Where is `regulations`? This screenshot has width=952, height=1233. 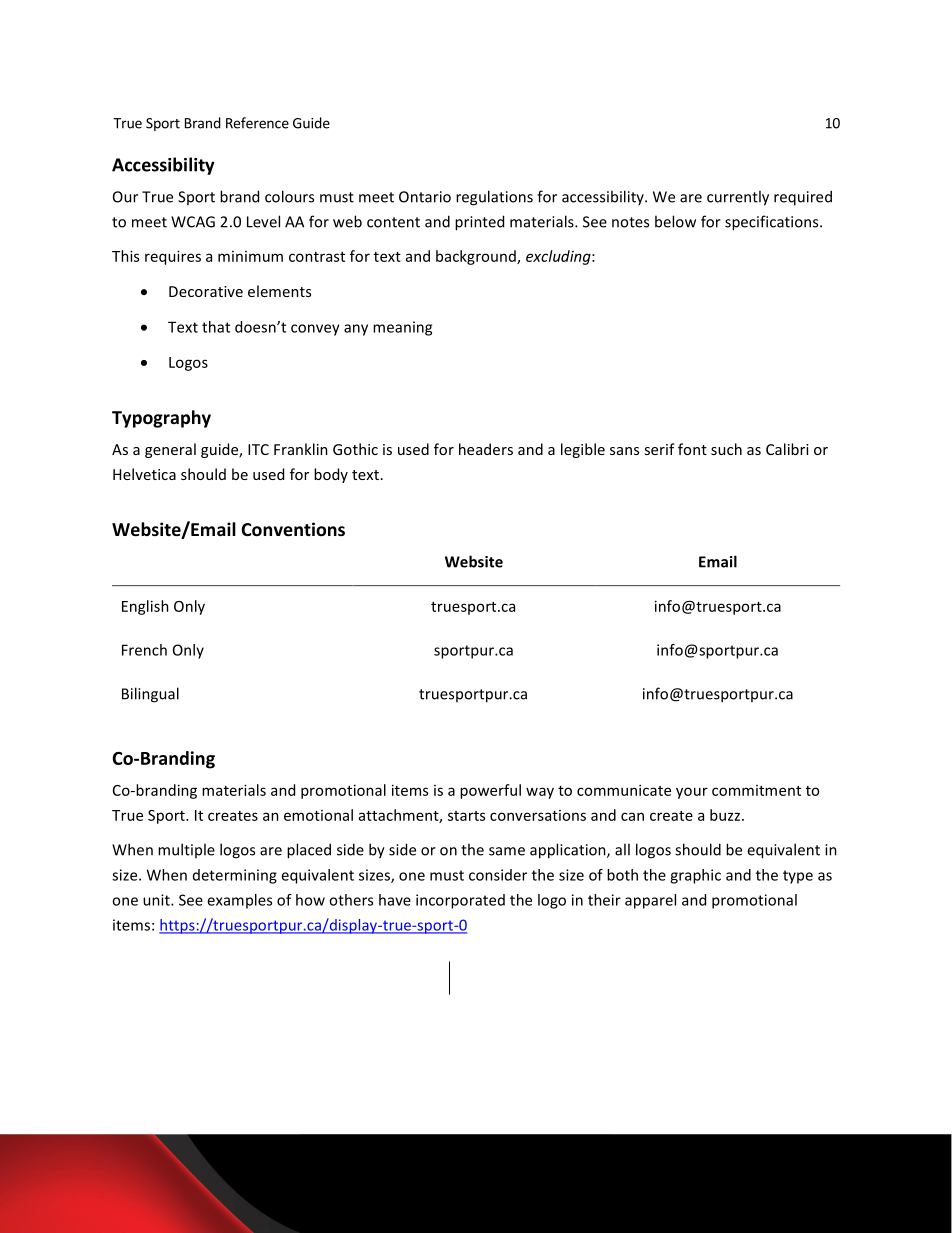 regulations is located at coordinates (494, 198).
